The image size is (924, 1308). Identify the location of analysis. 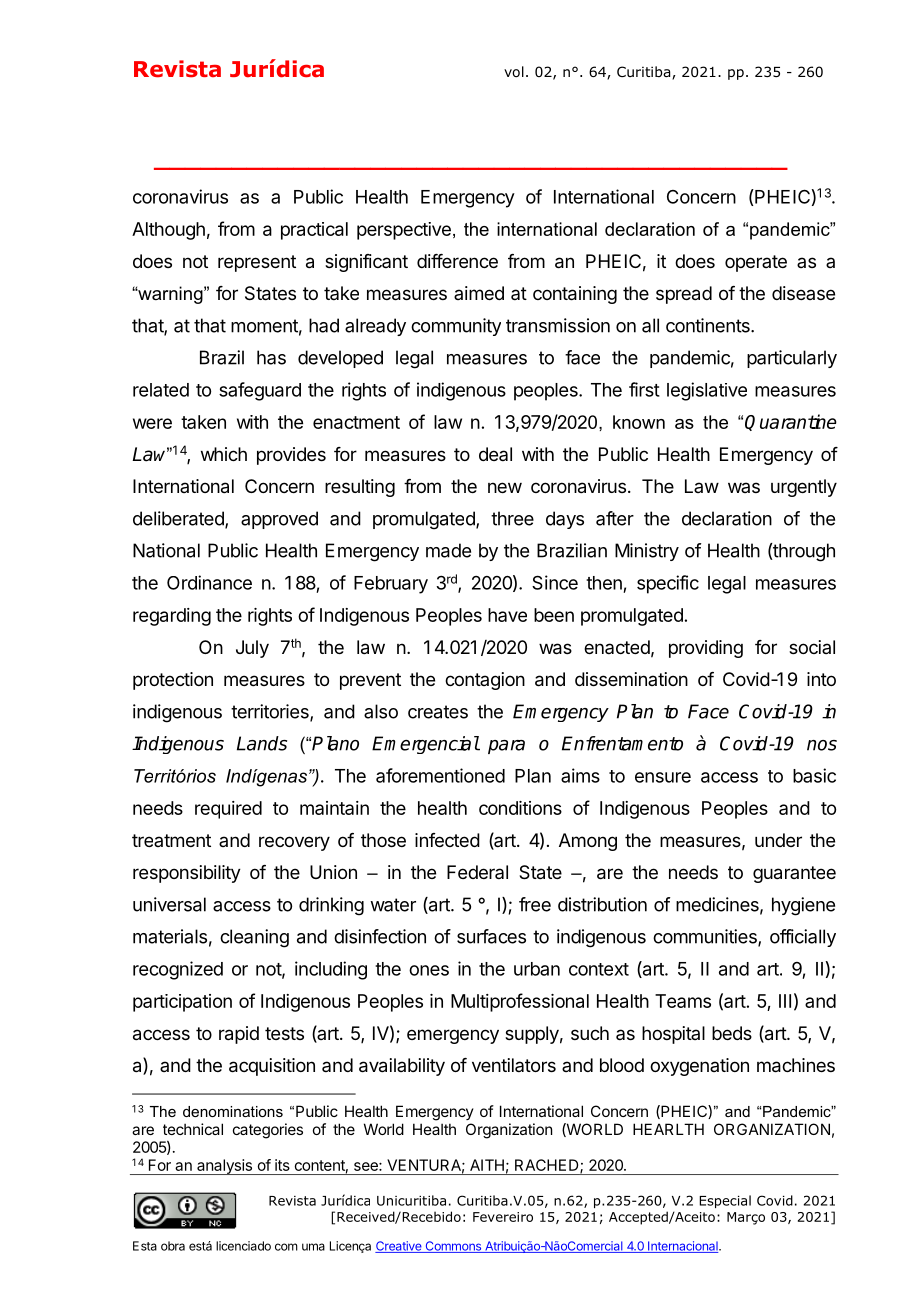
(225, 1167).
